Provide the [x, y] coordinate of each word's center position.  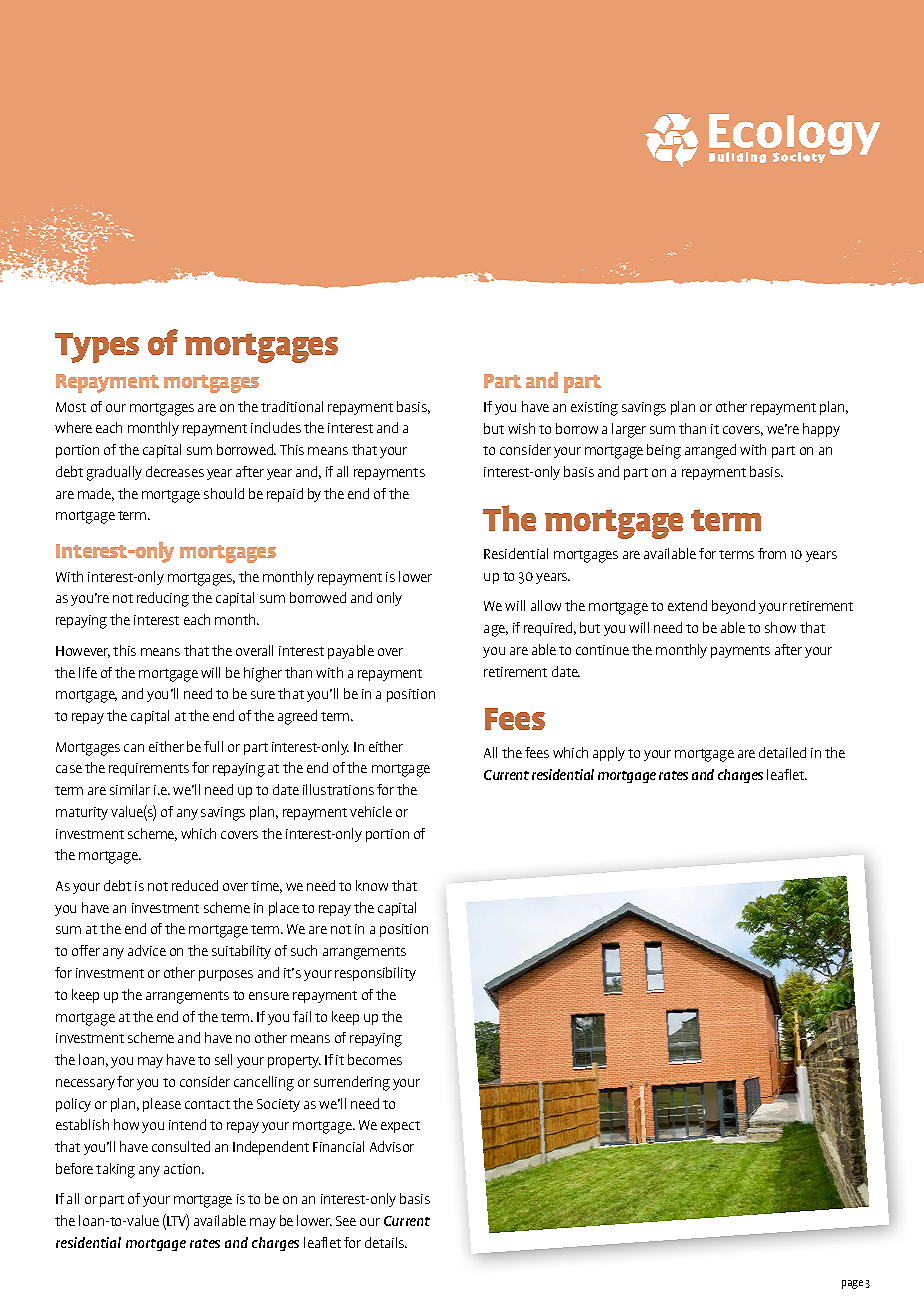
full [213, 746]
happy [821, 430]
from [772, 553]
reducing [163, 599]
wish [521, 428]
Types [97, 348]
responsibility [375, 974]
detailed [782, 752]
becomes [375, 1059]
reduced [195, 885]
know [372, 885]
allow [546, 605]
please [162, 1105]
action [183, 1169]
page [852, 1284]
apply [609, 754]
